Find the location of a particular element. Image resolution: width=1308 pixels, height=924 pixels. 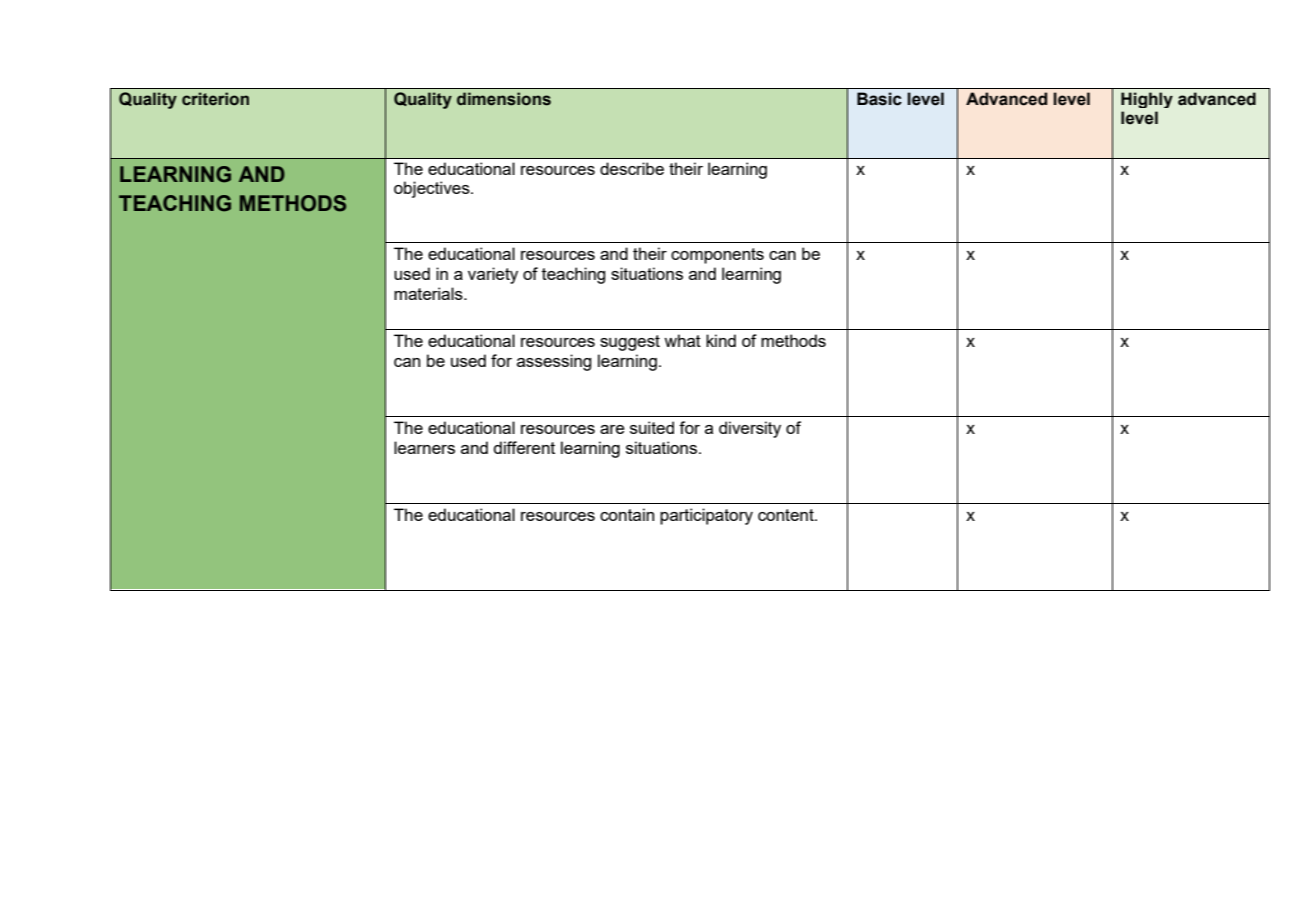

dimensions is located at coordinates (504, 99).
